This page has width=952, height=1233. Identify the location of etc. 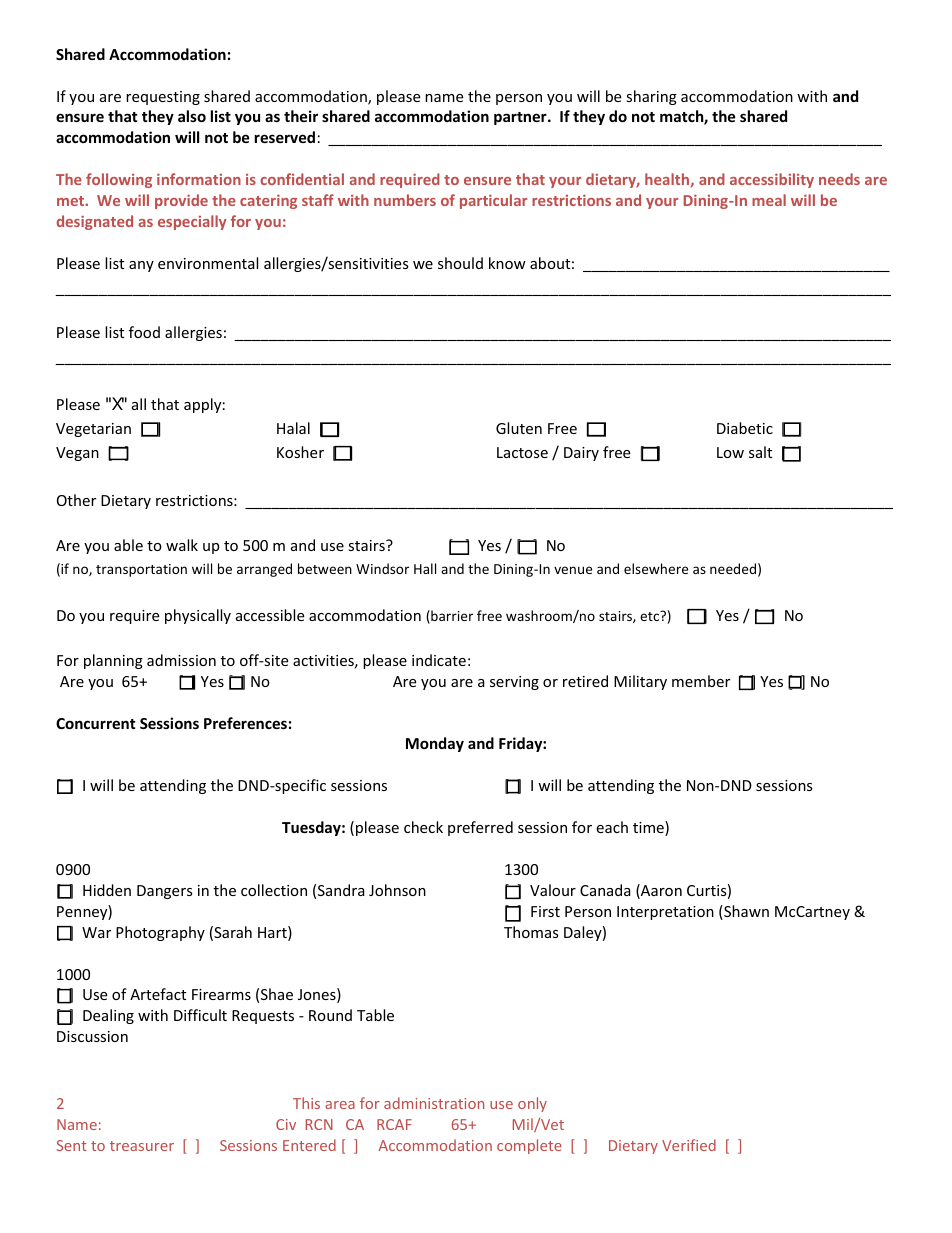
(651, 616).
